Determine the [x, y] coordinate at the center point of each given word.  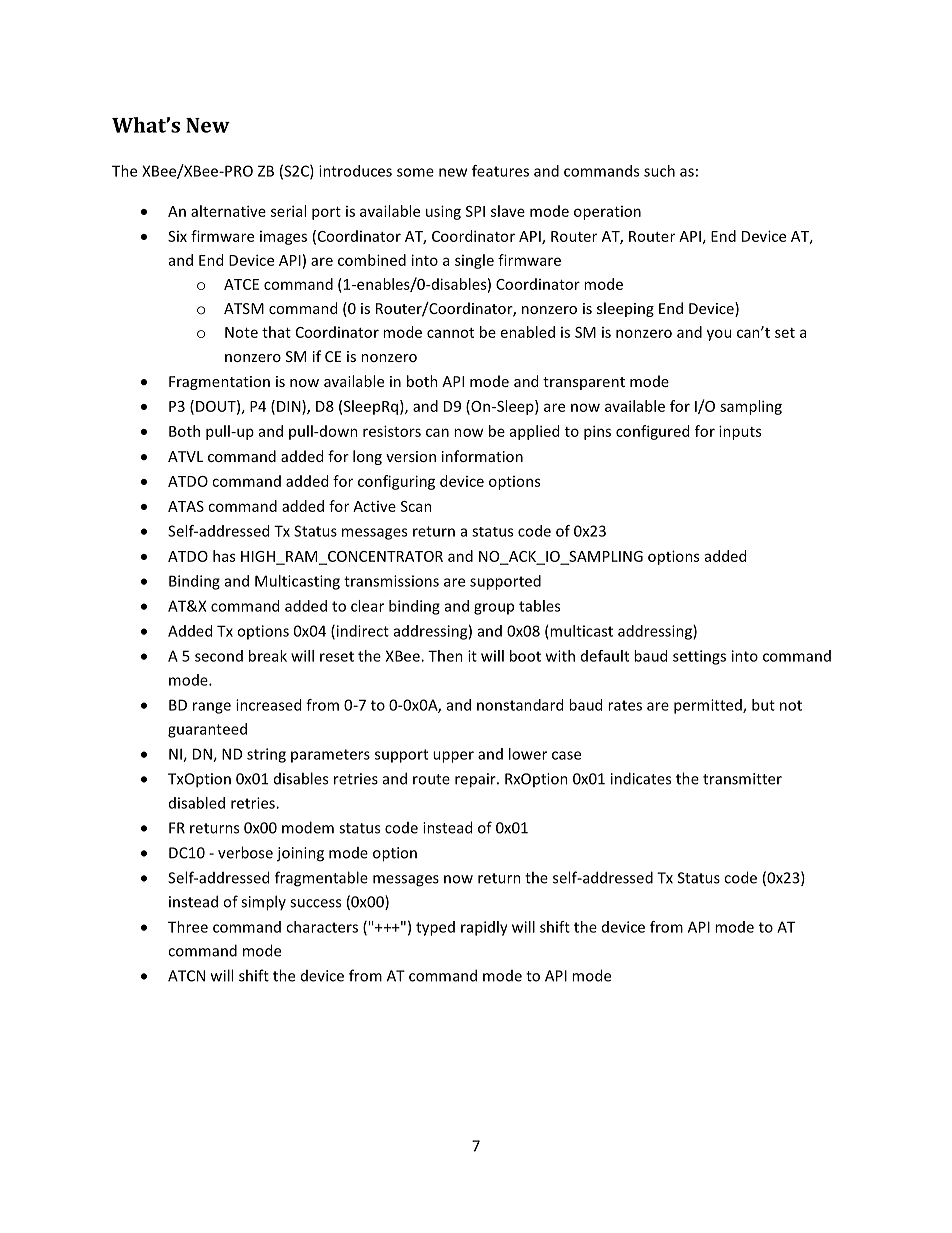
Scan [416, 506]
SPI [475, 211]
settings [699, 657]
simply [263, 903]
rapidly [484, 928]
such [659, 171]
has [224, 556]
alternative [228, 211]
